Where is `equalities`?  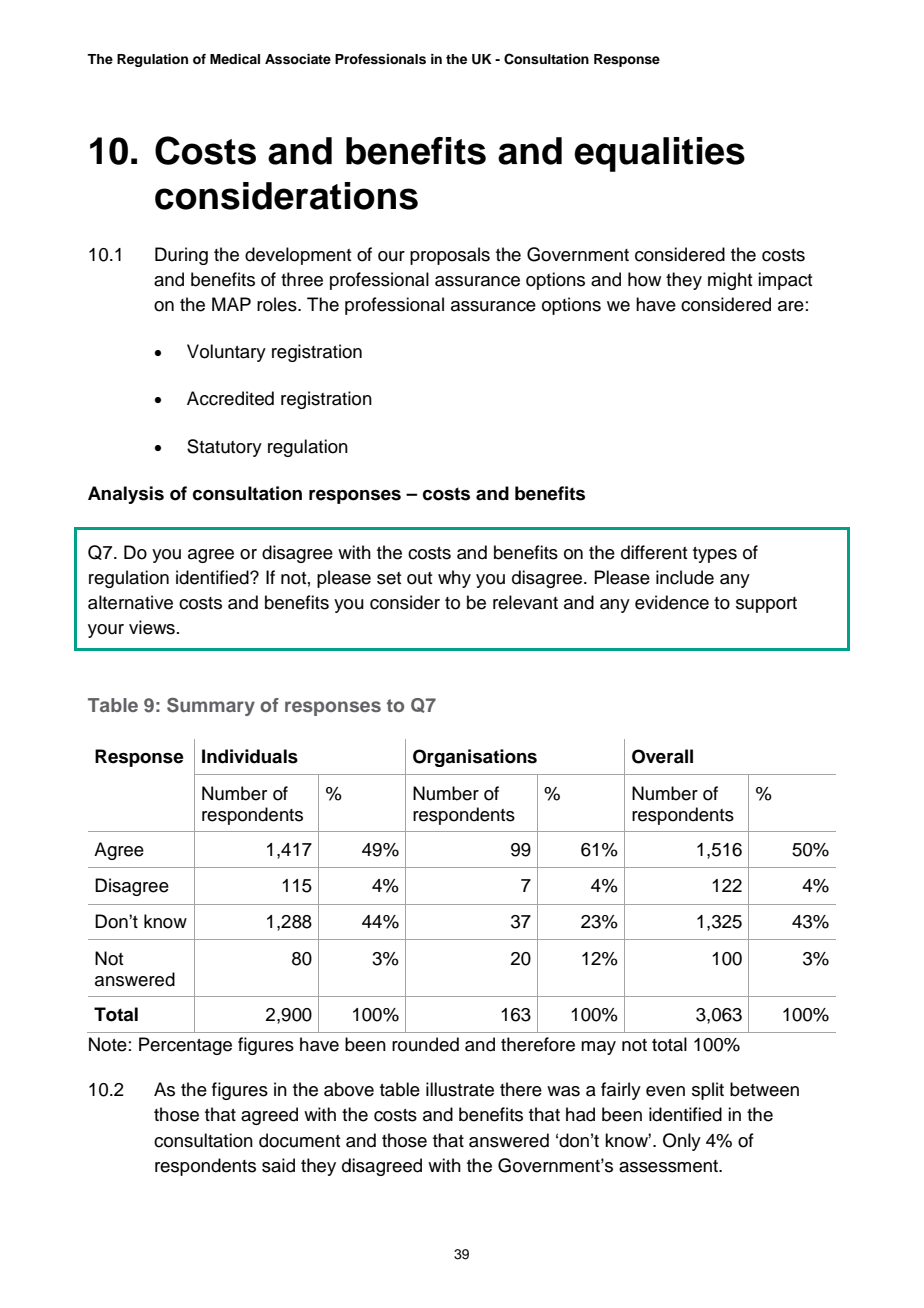
equalities is located at coordinates (659, 154).
